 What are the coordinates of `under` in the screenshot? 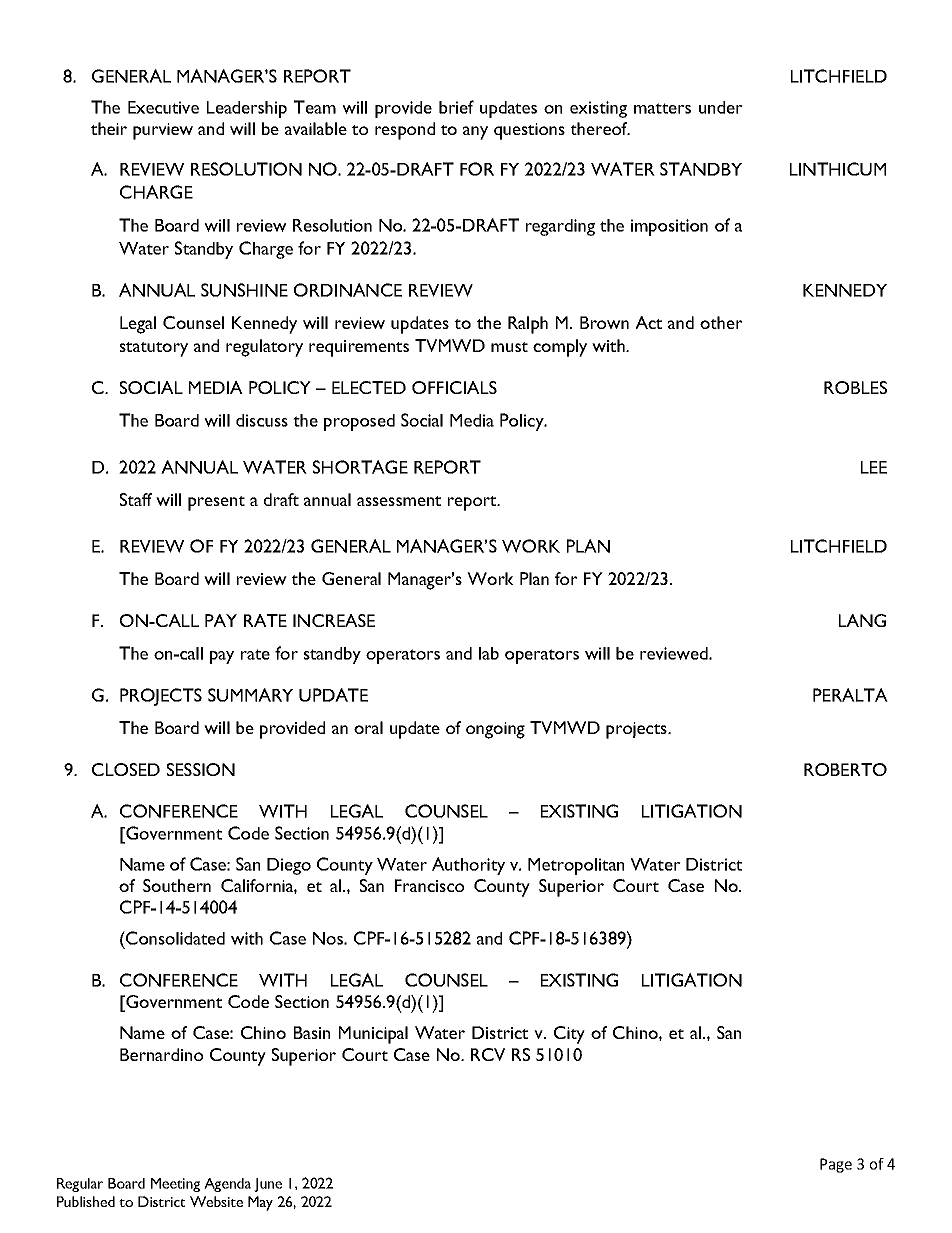 It's located at (721, 107).
